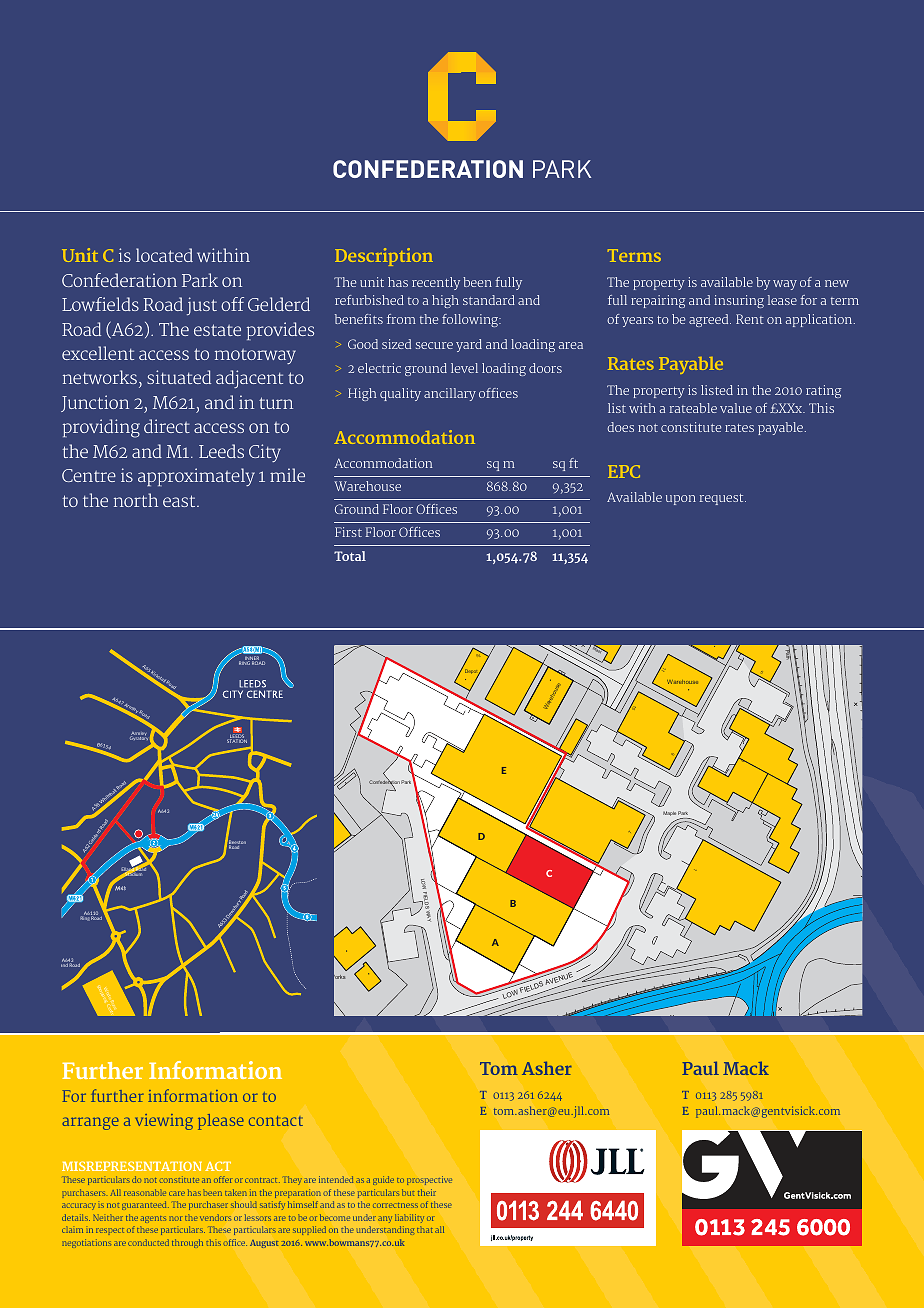 The height and width of the image is (1308, 924). Describe the element at coordinates (436, 283) in the image. I see `recently` at that location.
